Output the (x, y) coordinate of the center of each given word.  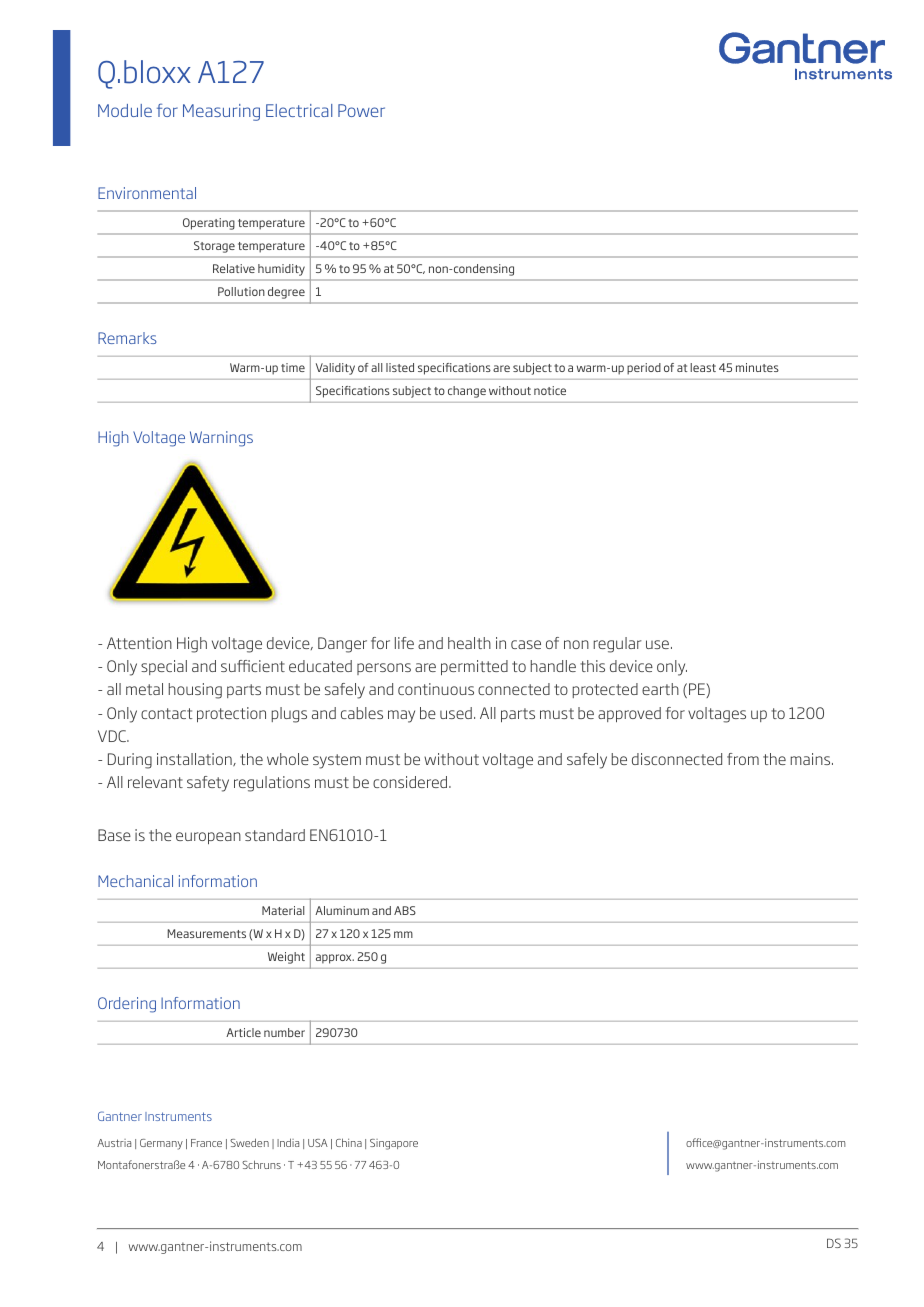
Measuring (221, 112)
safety (208, 784)
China (349, 1142)
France (206, 1143)
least (703, 367)
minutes (757, 367)
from (743, 759)
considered (411, 782)
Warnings (221, 439)
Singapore (394, 1144)
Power (361, 110)
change (467, 392)
